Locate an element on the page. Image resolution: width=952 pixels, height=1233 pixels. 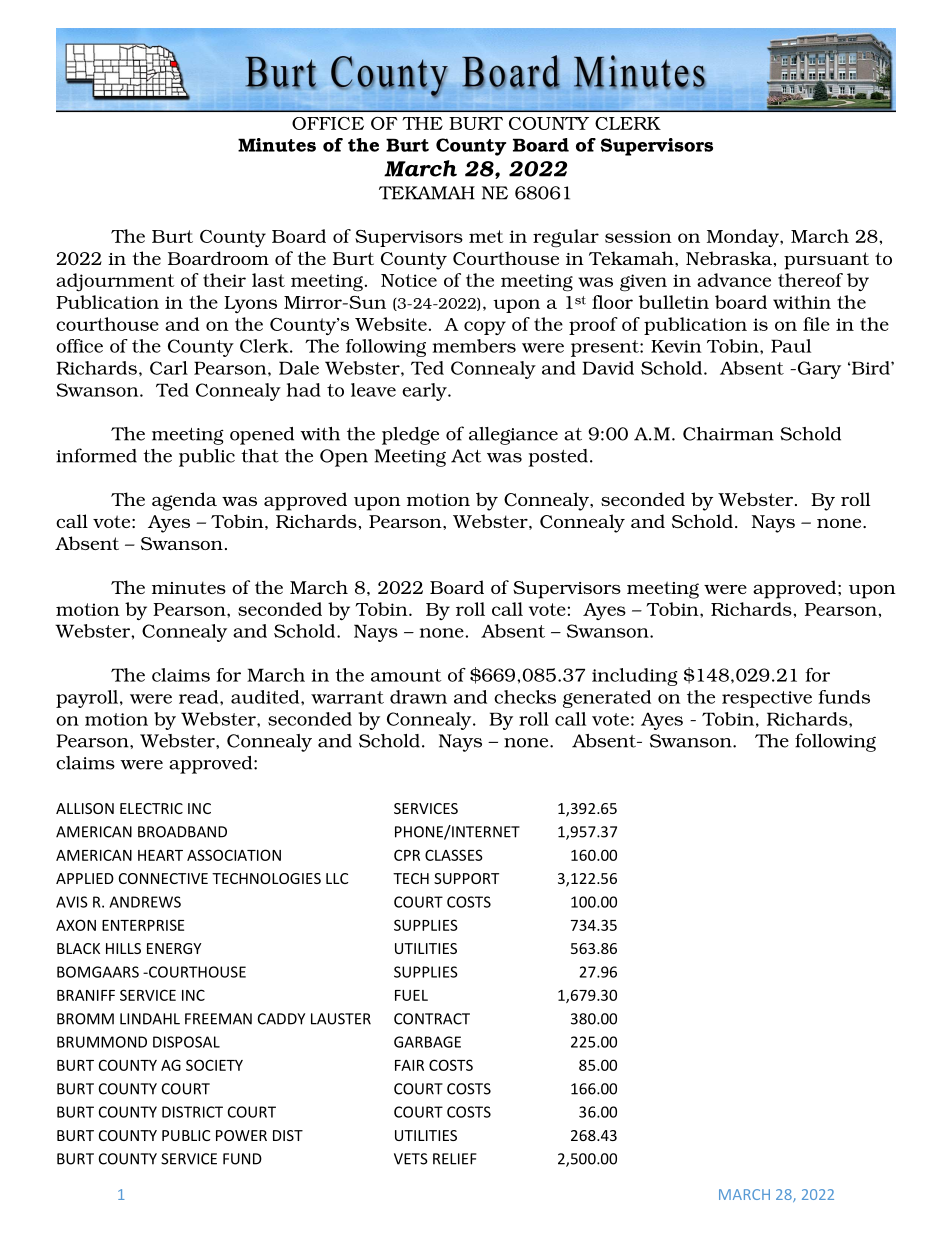
POWER is located at coordinates (241, 1135).
